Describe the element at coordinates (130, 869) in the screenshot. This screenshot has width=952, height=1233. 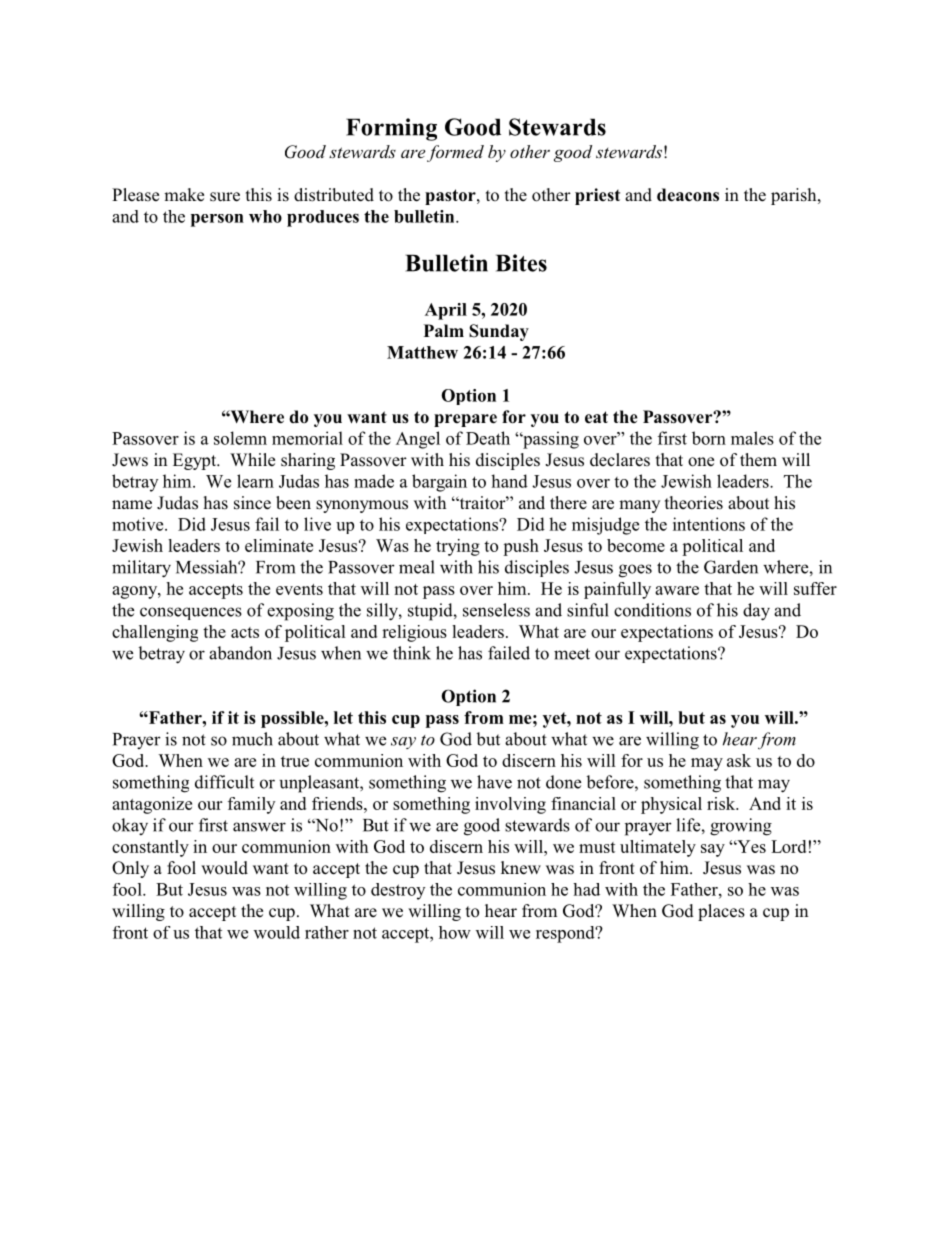
I see `Only` at that location.
